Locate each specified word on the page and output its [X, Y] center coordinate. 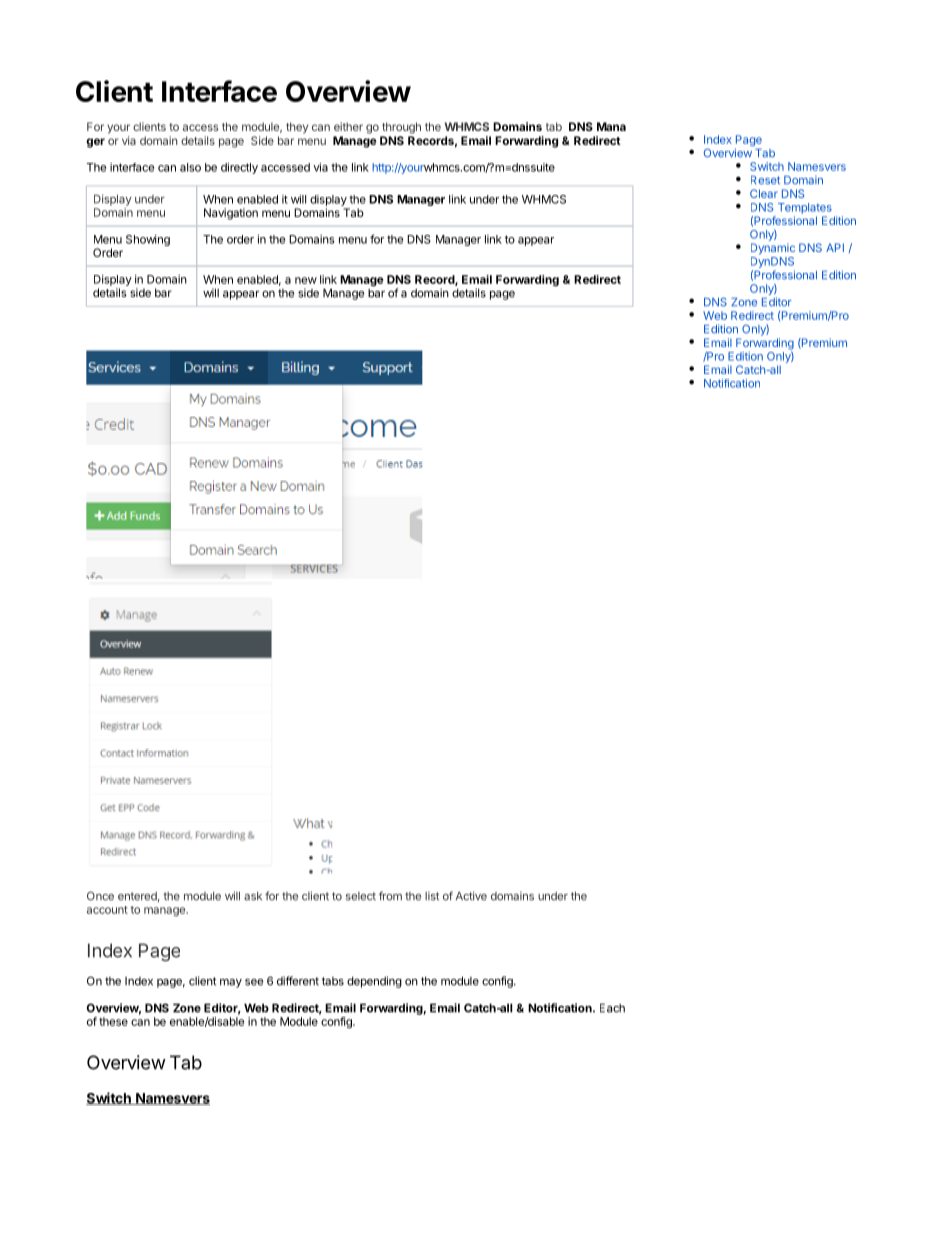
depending [374, 982]
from [390, 896]
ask [253, 896]
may [231, 983]
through [401, 128]
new [306, 280]
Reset [765, 180]
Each [612, 1008]
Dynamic [773, 249]
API [835, 247]
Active [471, 896]
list [432, 896]
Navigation [231, 214]
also [190, 167]
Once [100, 896]
